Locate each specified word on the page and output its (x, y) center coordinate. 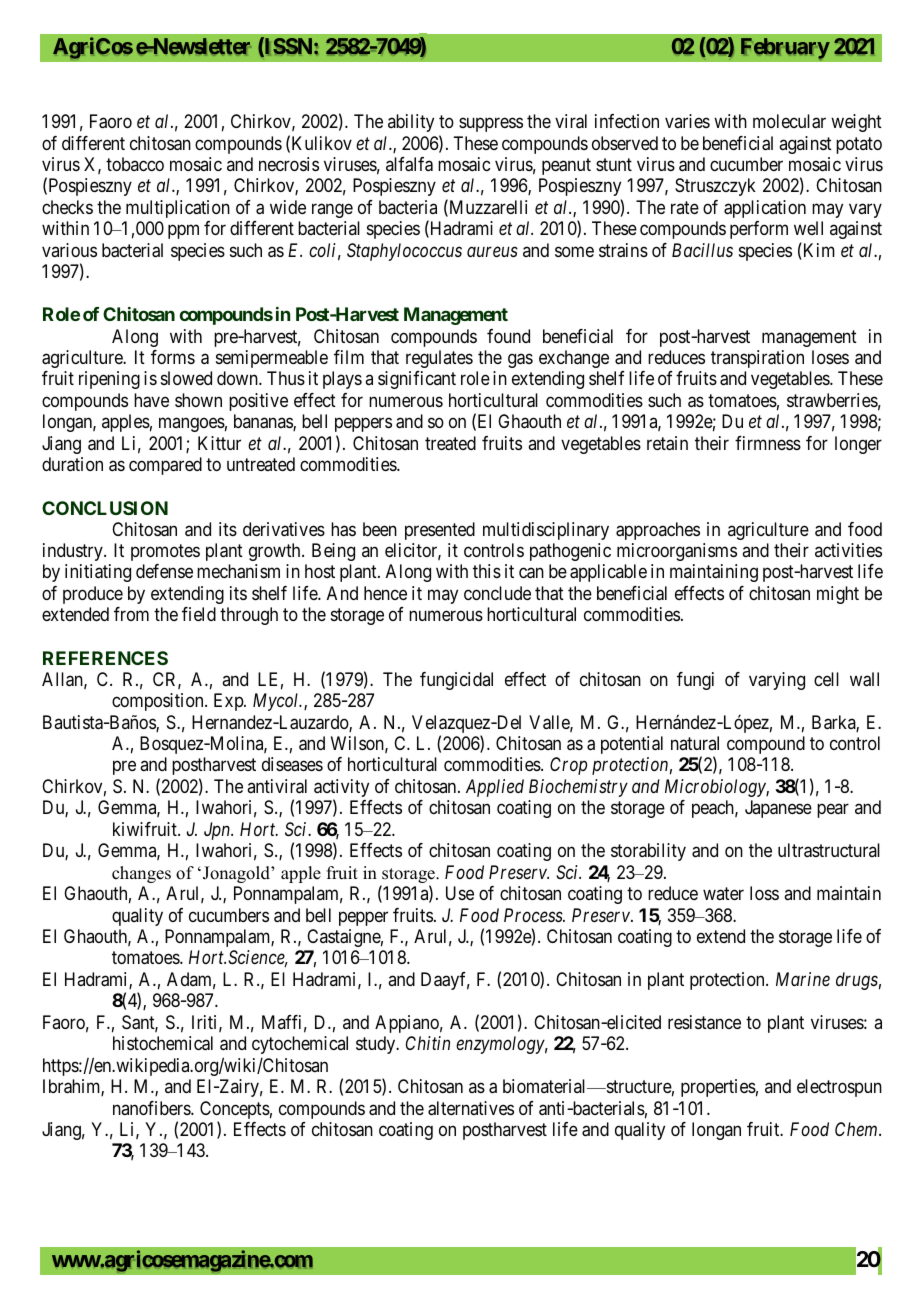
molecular (789, 121)
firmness (768, 443)
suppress (491, 125)
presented (440, 531)
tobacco (135, 164)
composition (159, 702)
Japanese (778, 809)
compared (165, 466)
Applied (495, 788)
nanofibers (152, 1108)
